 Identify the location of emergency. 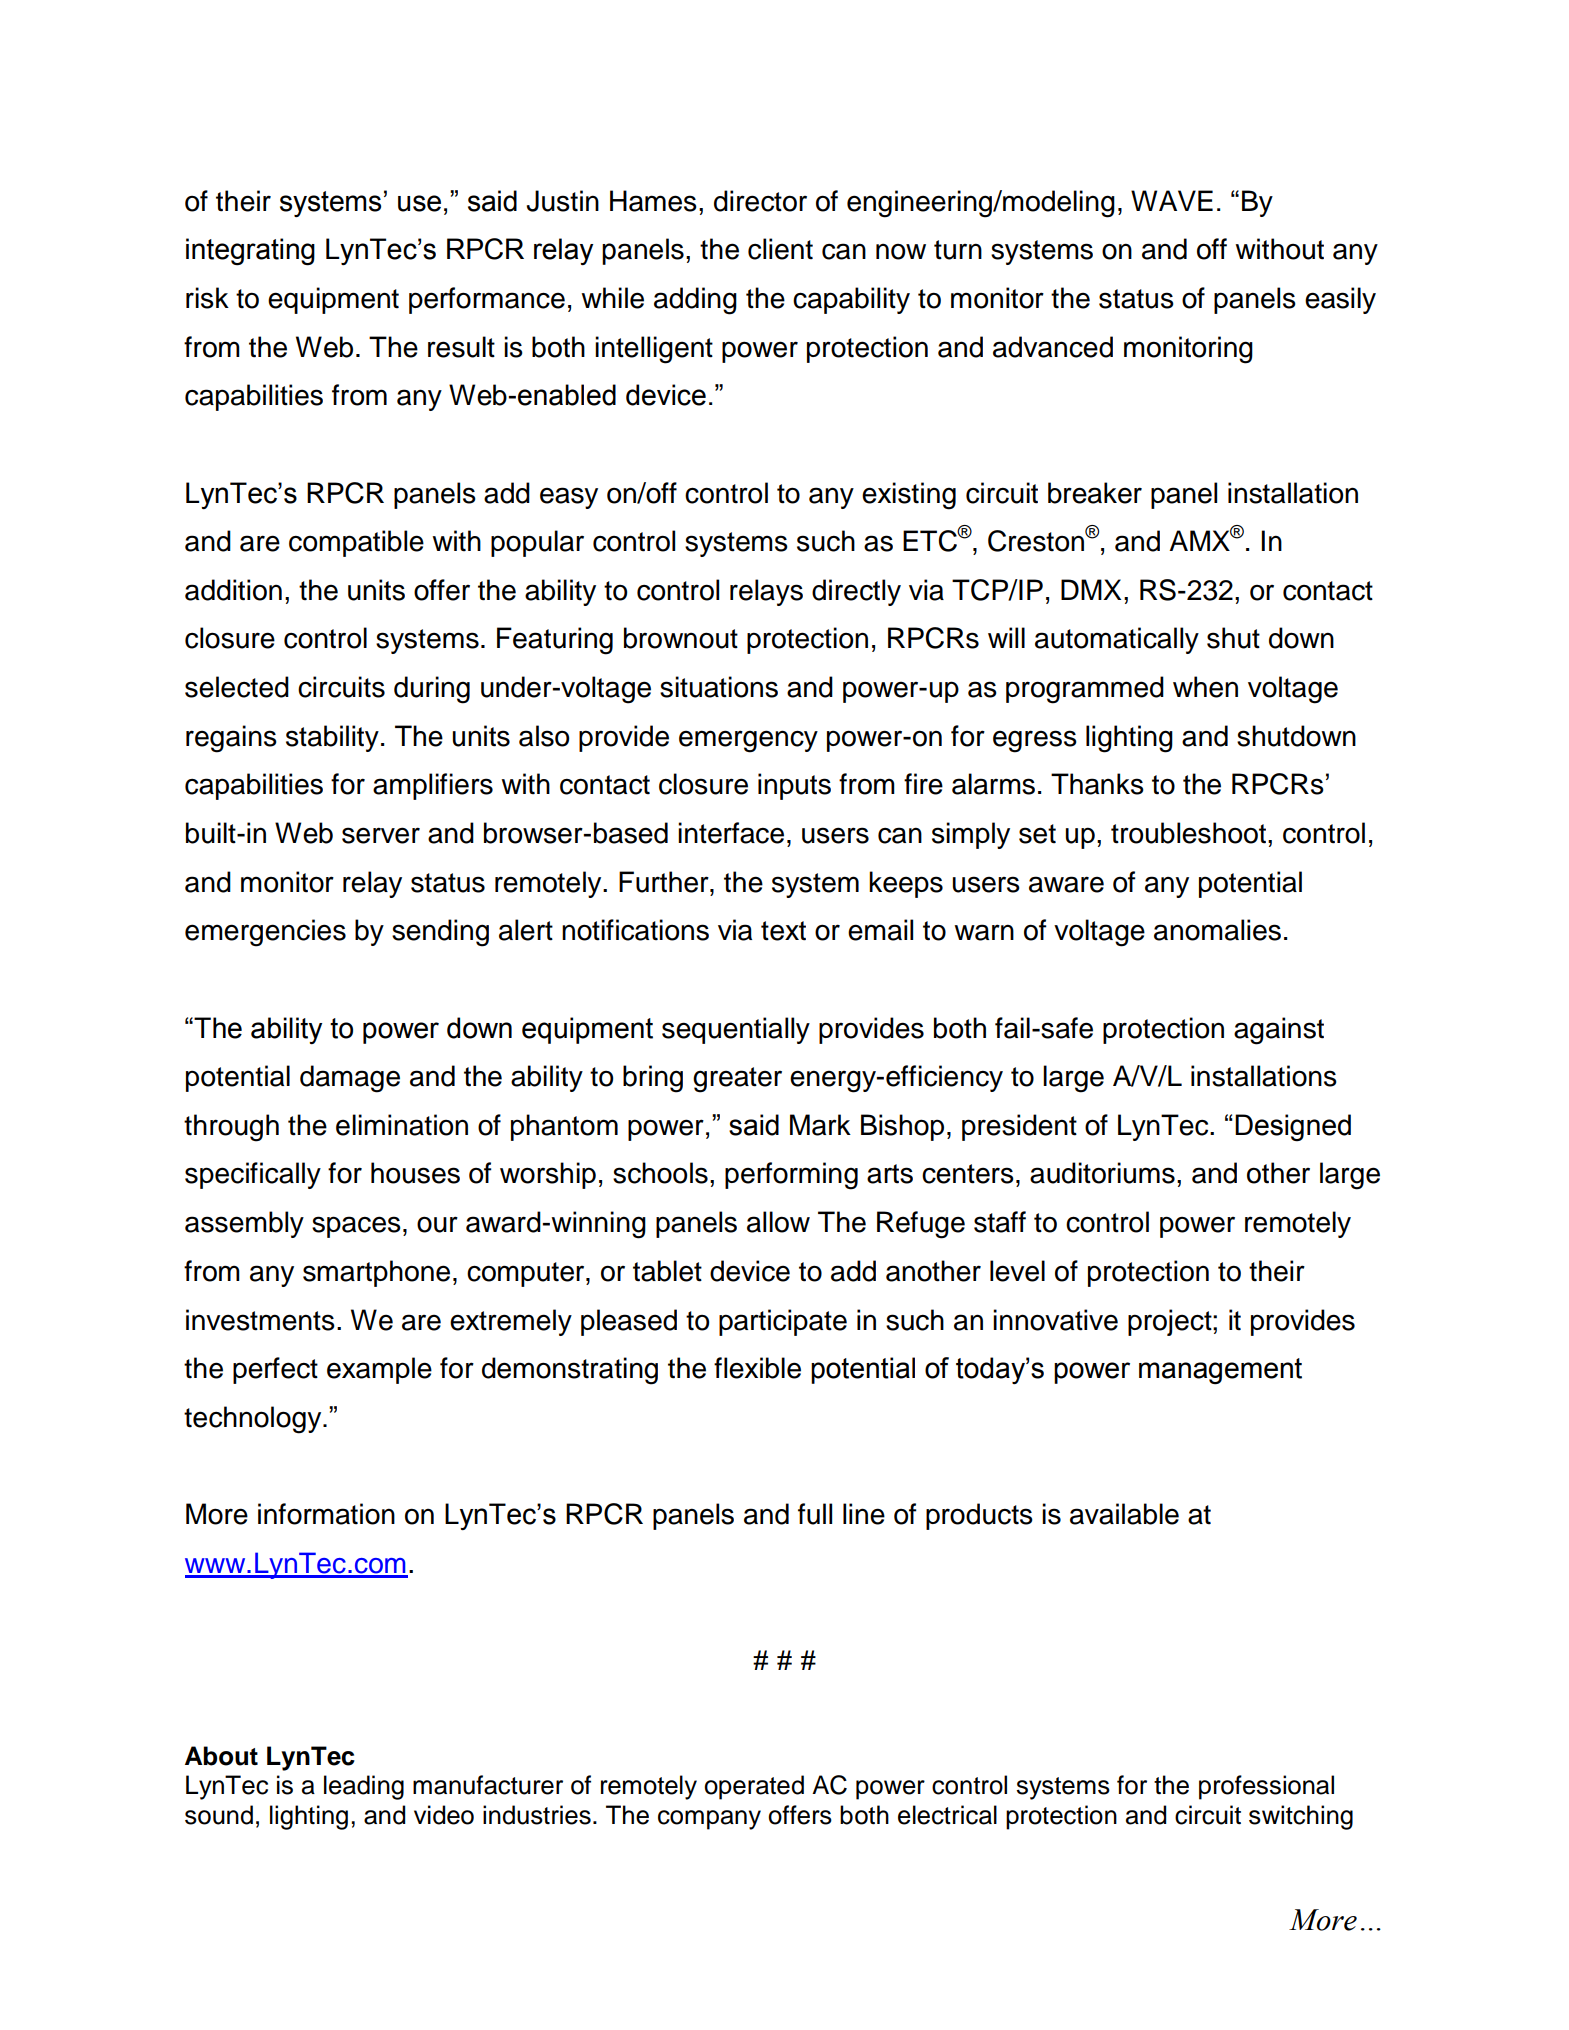
(748, 741).
